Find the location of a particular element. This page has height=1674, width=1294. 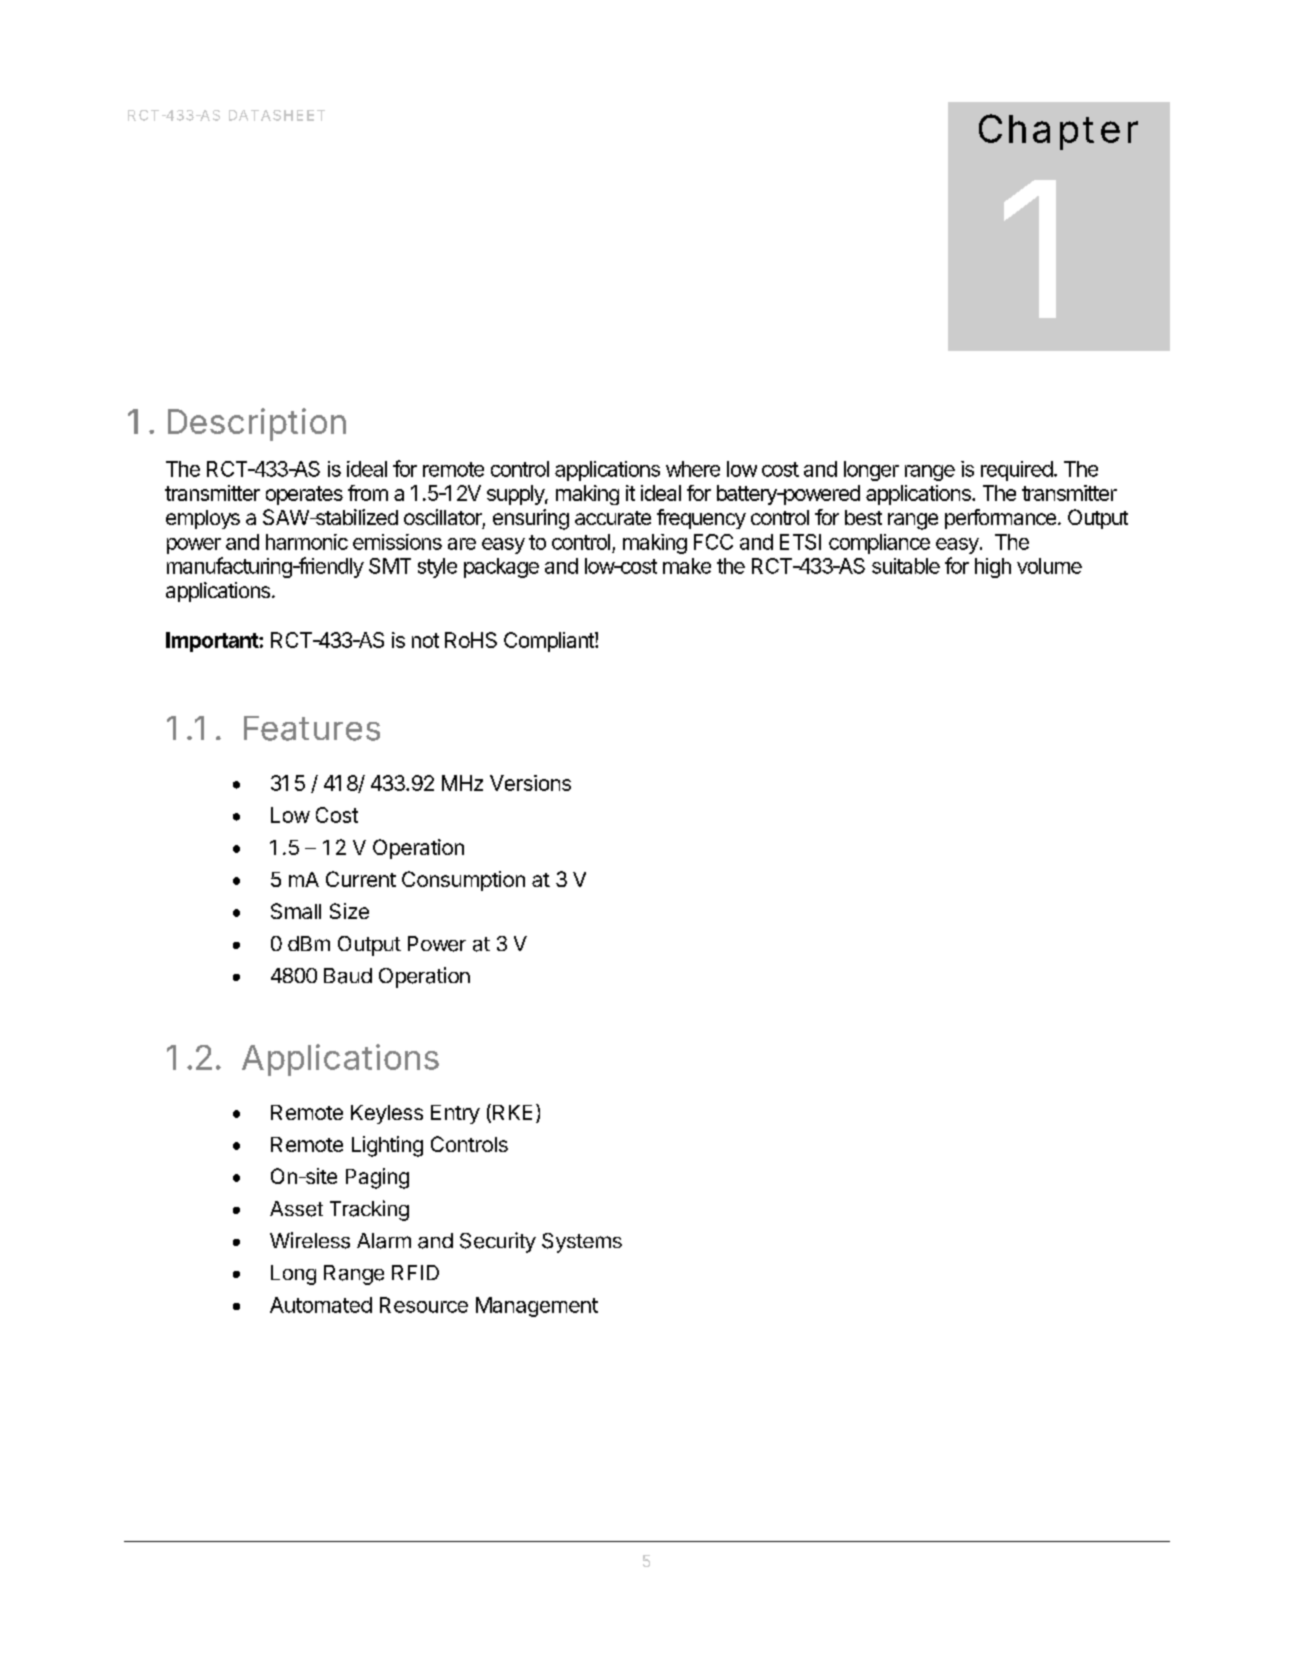

Small is located at coordinates (296, 911).
